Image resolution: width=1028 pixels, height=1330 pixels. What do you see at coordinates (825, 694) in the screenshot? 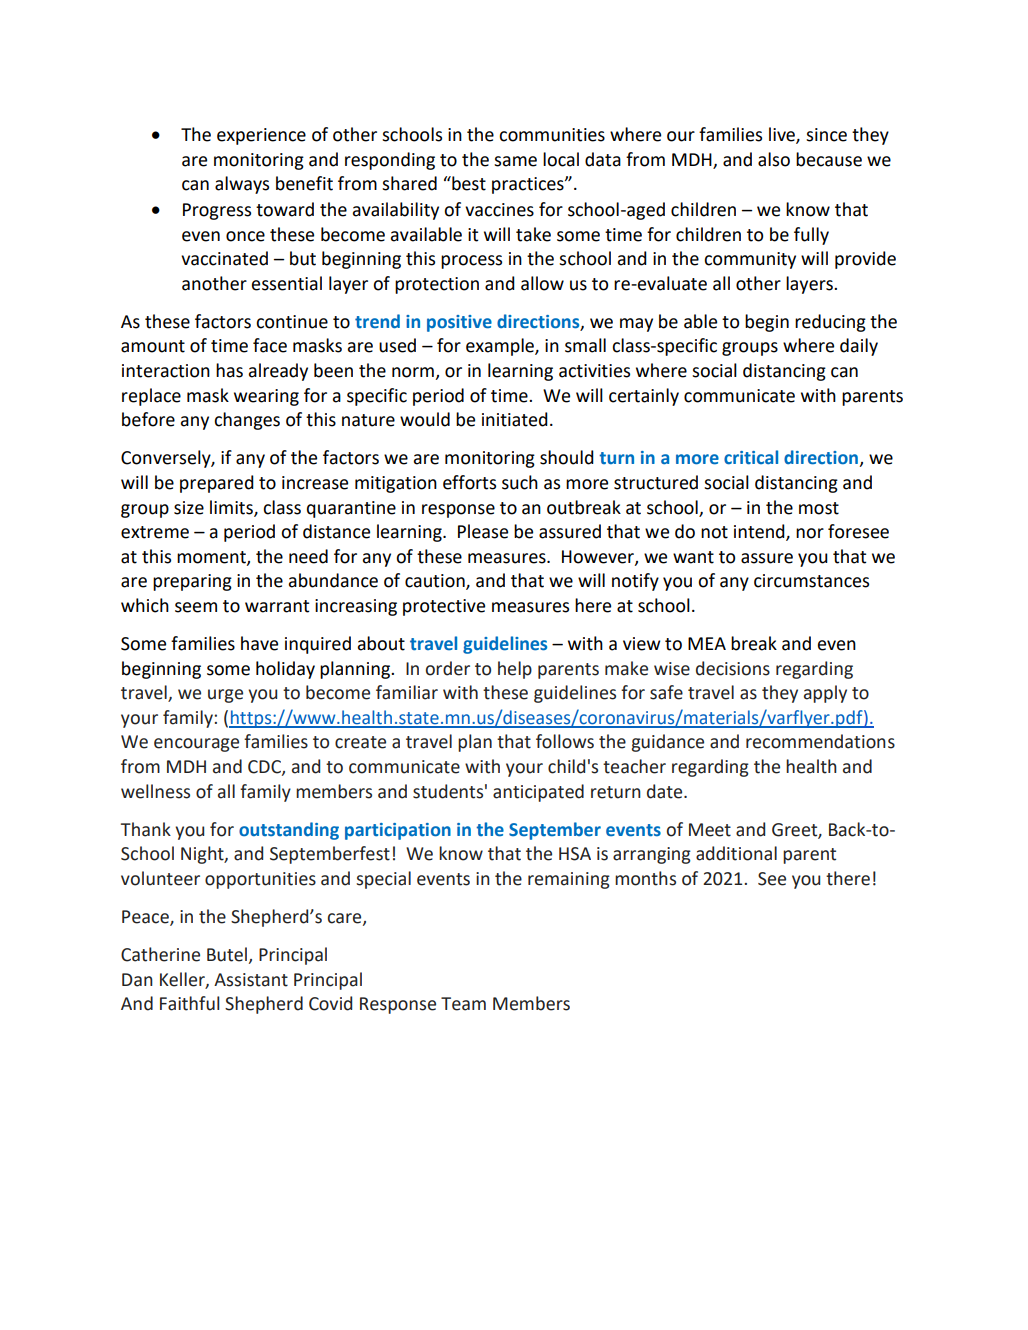
I see `apply` at bounding box center [825, 694].
